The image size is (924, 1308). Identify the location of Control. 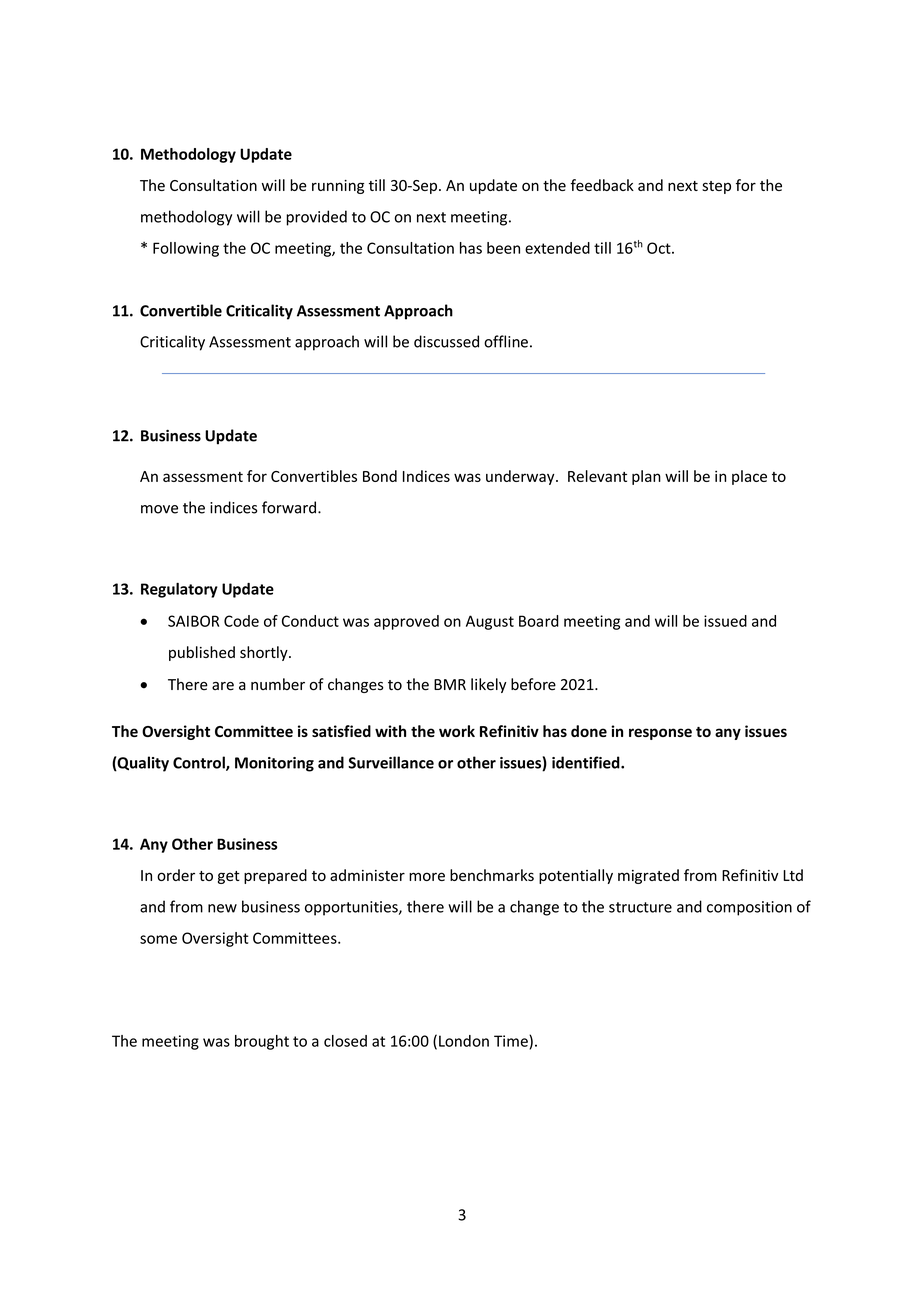
(200, 763).
